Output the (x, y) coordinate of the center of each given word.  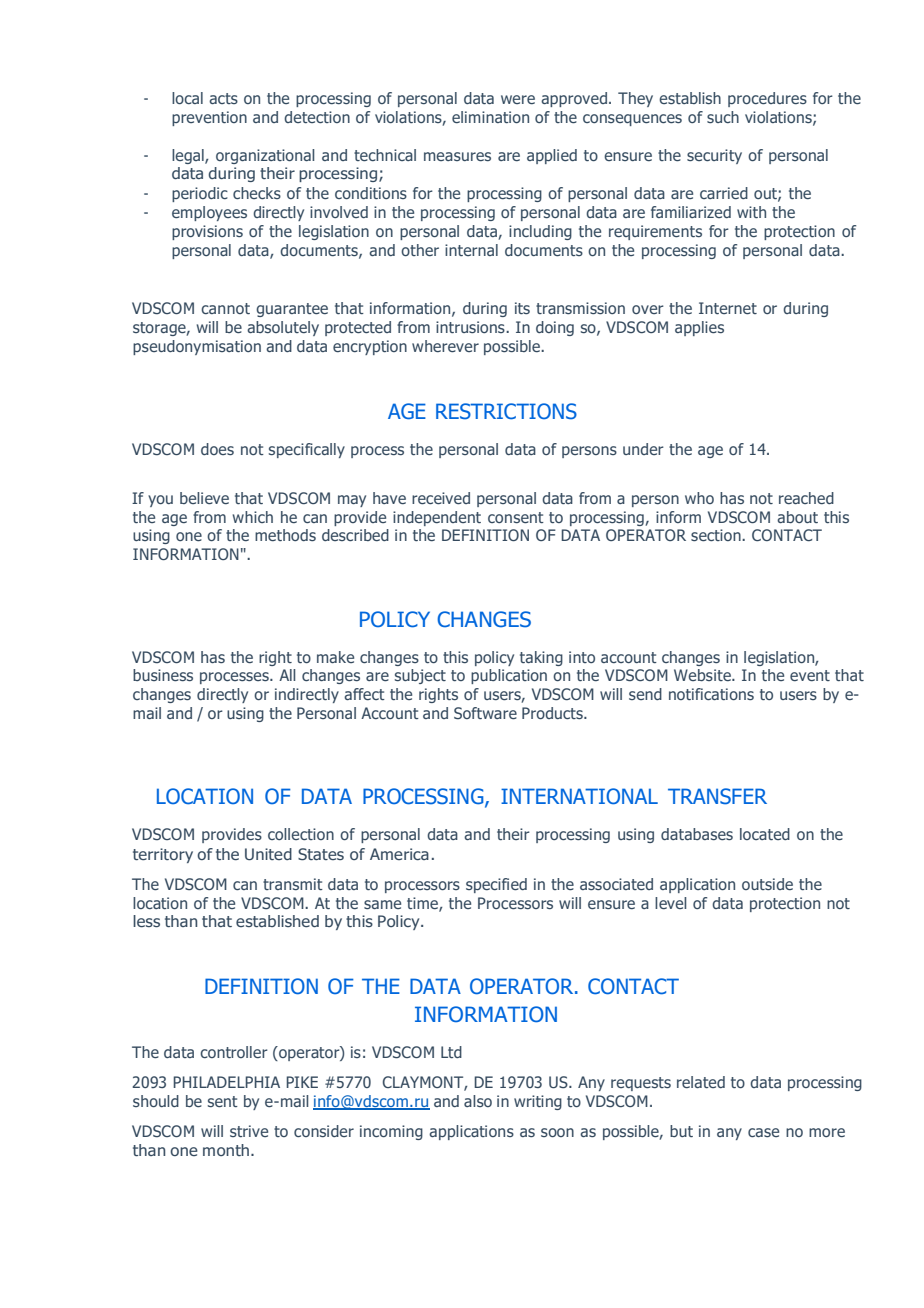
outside (767, 884)
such (723, 117)
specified (496, 885)
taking (541, 658)
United (268, 854)
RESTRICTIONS (506, 411)
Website (703, 675)
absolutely (283, 328)
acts (223, 98)
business (163, 675)
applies (699, 328)
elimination (490, 117)
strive (249, 1131)
